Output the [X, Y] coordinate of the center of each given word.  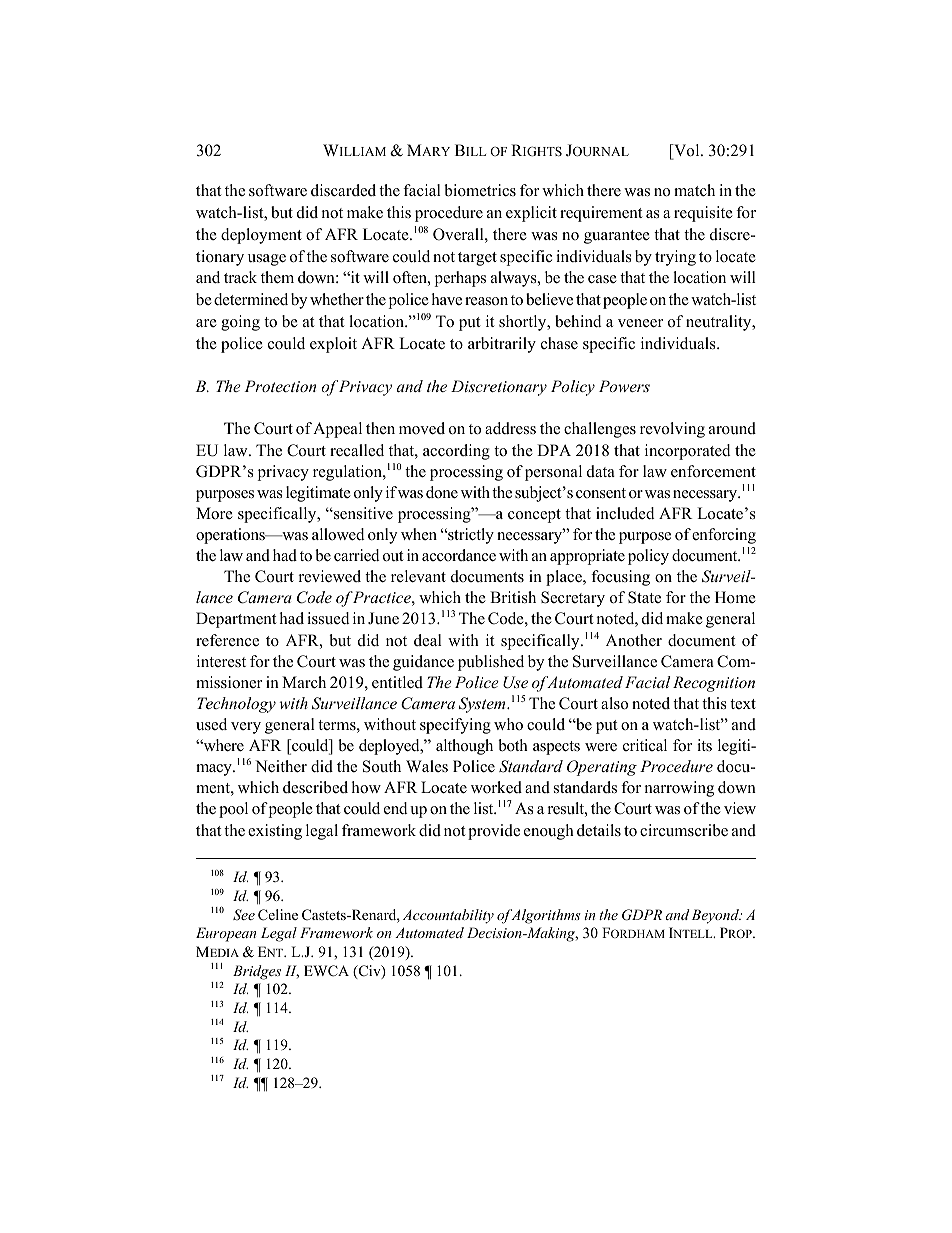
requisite [703, 214]
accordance [459, 555]
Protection [280, 386]
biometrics [480, 190]
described [315, 787]
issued [328, 618]
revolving [672, 430]
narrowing [679, 789]
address [510, 428]
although [464, 747]
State [644, 597]
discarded [343, 190]
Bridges [257, 972]
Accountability [448, 916]
